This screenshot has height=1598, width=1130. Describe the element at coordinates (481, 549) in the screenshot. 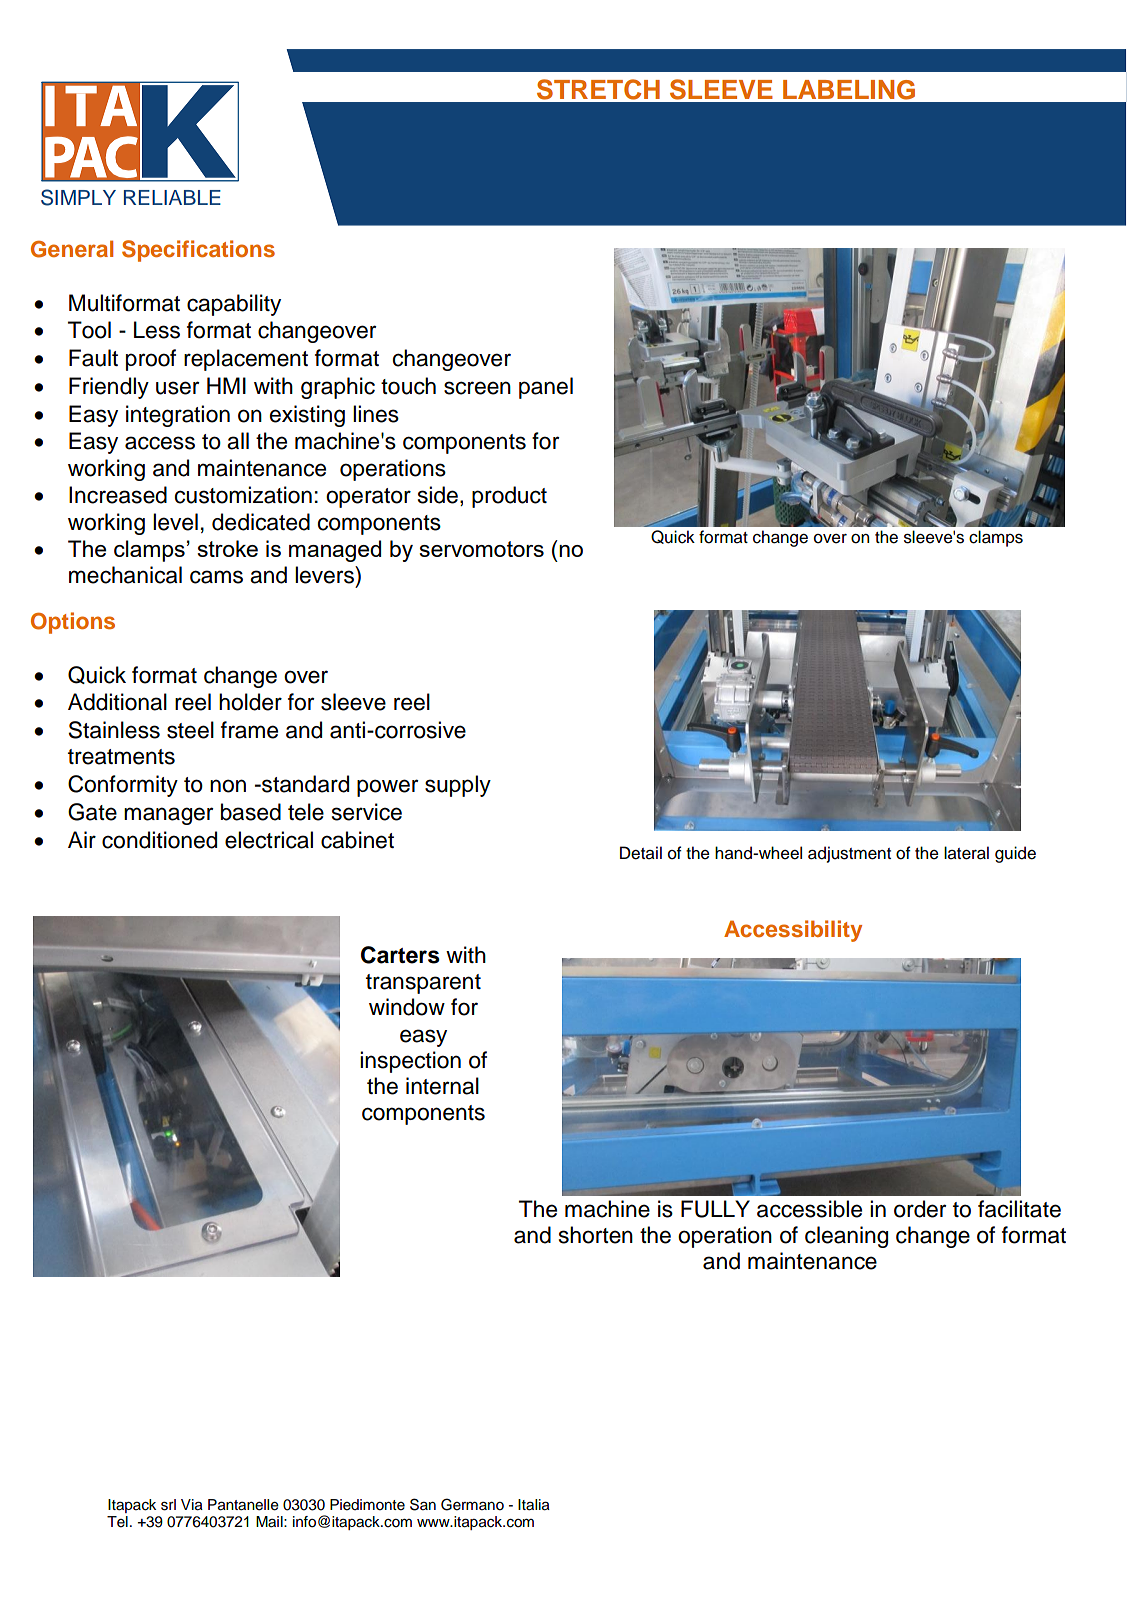

I see `servomotors` at that location.
